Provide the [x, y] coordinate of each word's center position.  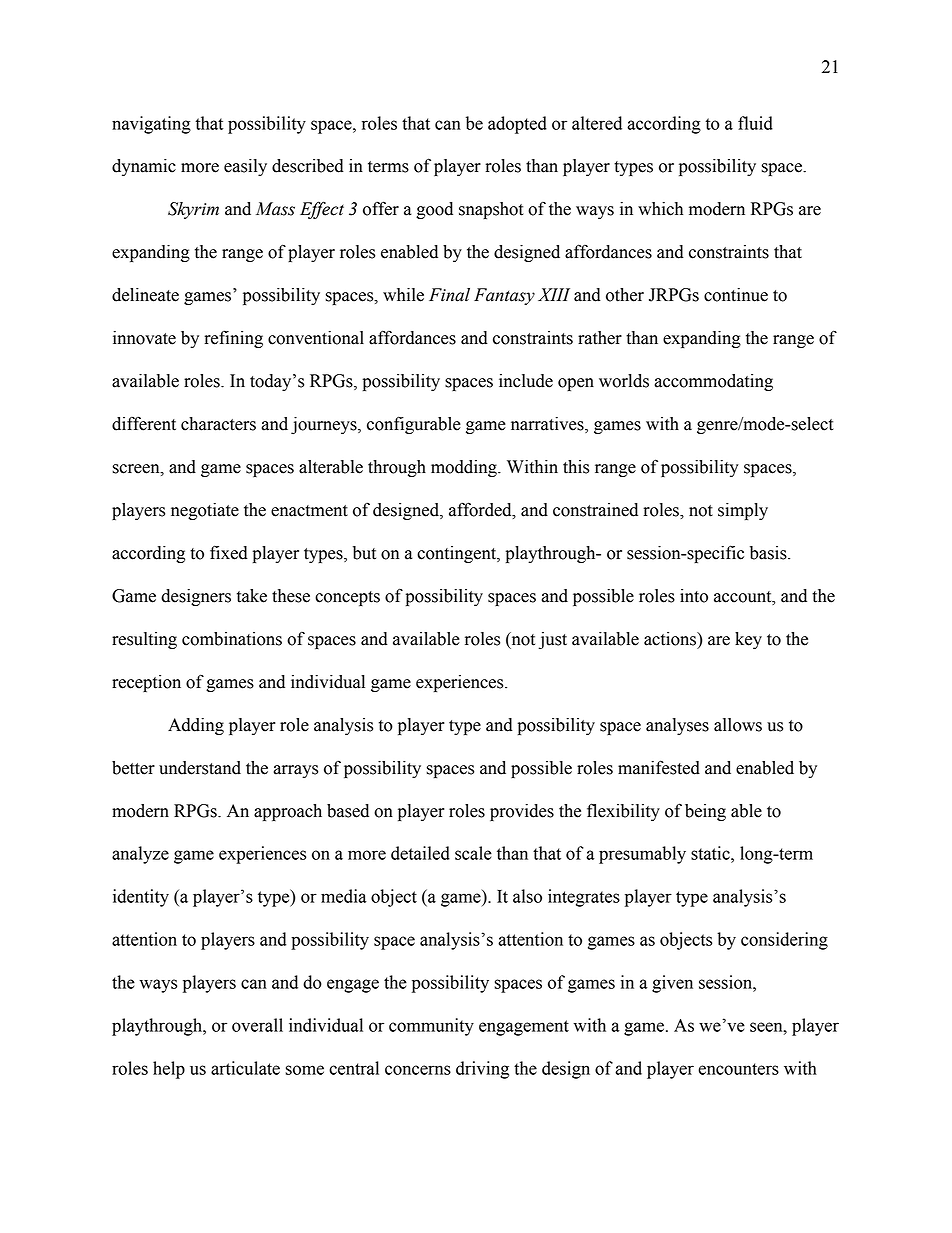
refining [233, 339]
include [526, 381]
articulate [245, 1068]
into [694, 596]
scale [473, 853]
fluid [755, 123]
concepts [347, 598]
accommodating [714, 382]
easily [245, 167]
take [252, 596]
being [705, 812]
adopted [517, 125]
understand [200, 768]
